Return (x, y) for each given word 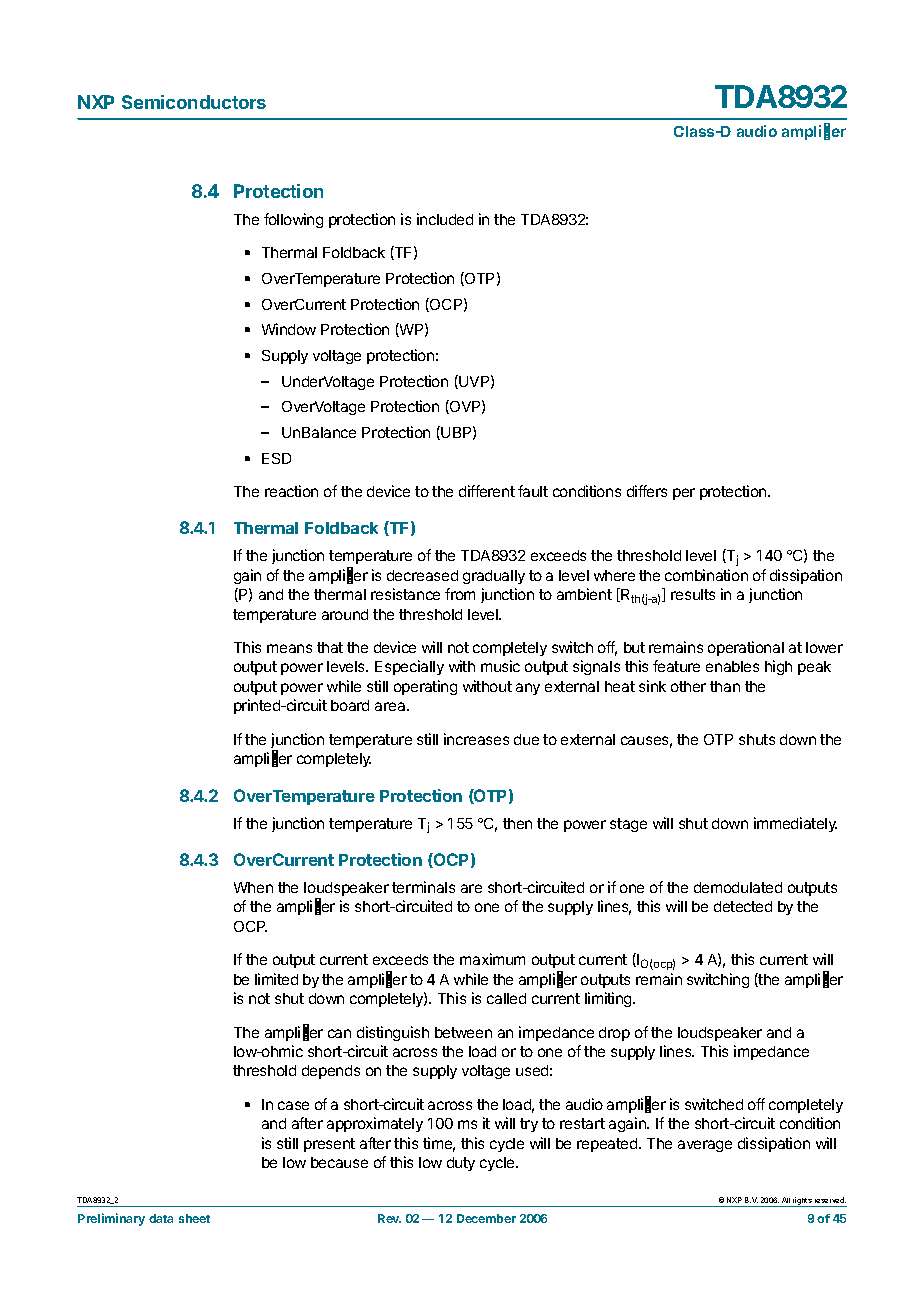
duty (461, 1164)
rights (802, 1202)
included (445, 219)
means (289, 648)
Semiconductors (194, 102)
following (293, 220)
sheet (194, 1218)
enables (732, 666)
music (500, 666)
